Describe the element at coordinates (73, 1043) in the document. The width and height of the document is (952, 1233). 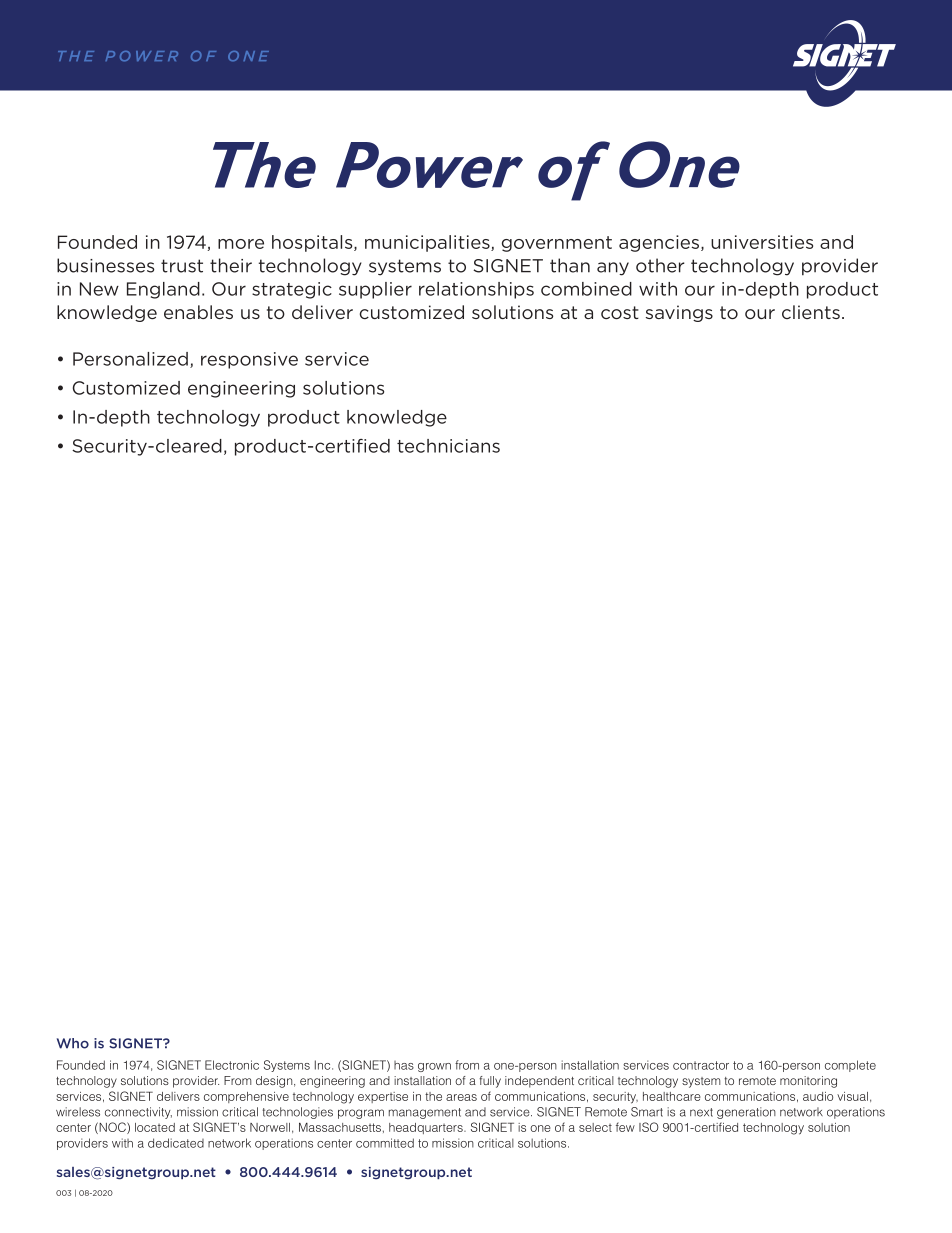
I see `Who` at that location.
